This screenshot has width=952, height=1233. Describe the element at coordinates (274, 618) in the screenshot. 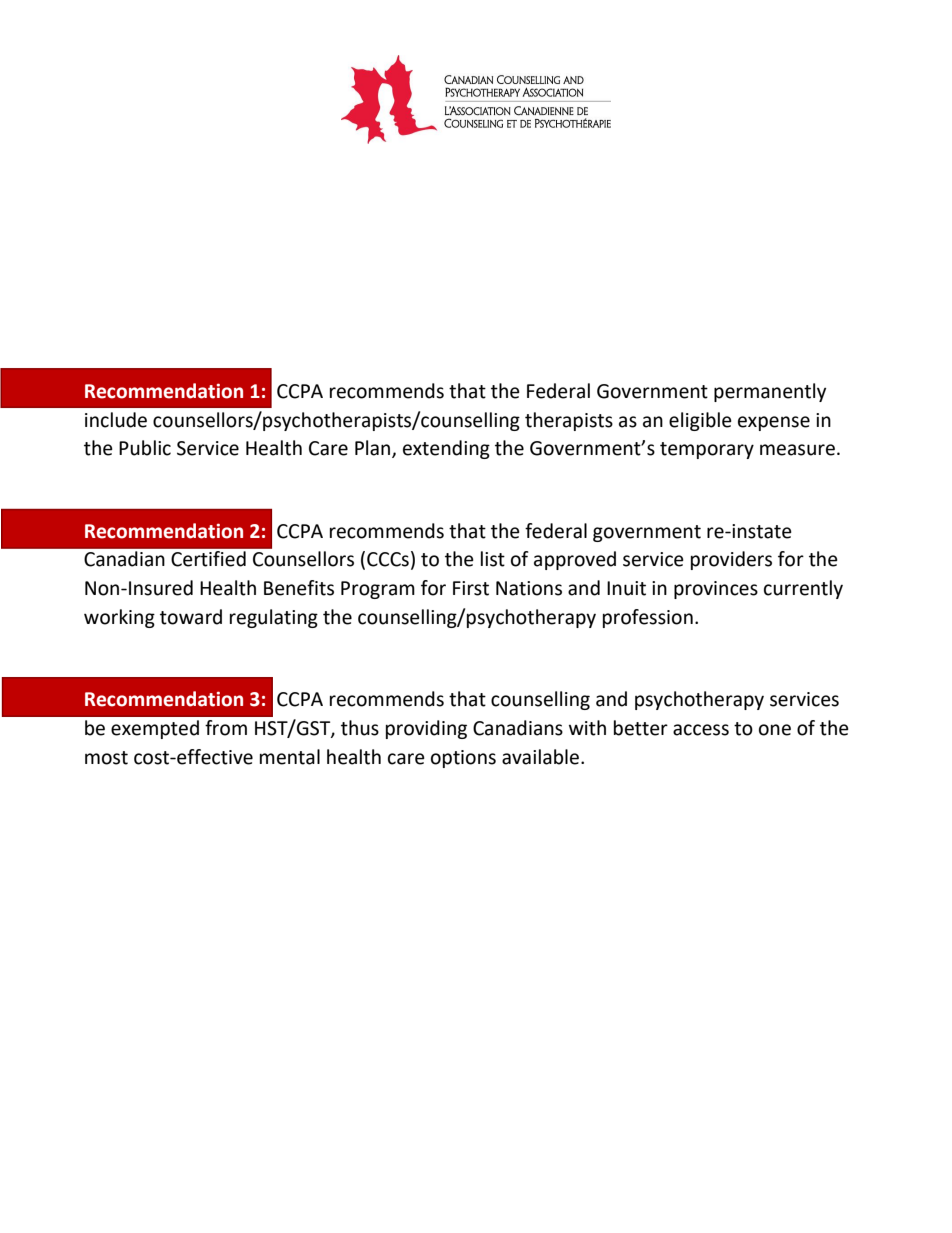

I see `regulating` at that location.
